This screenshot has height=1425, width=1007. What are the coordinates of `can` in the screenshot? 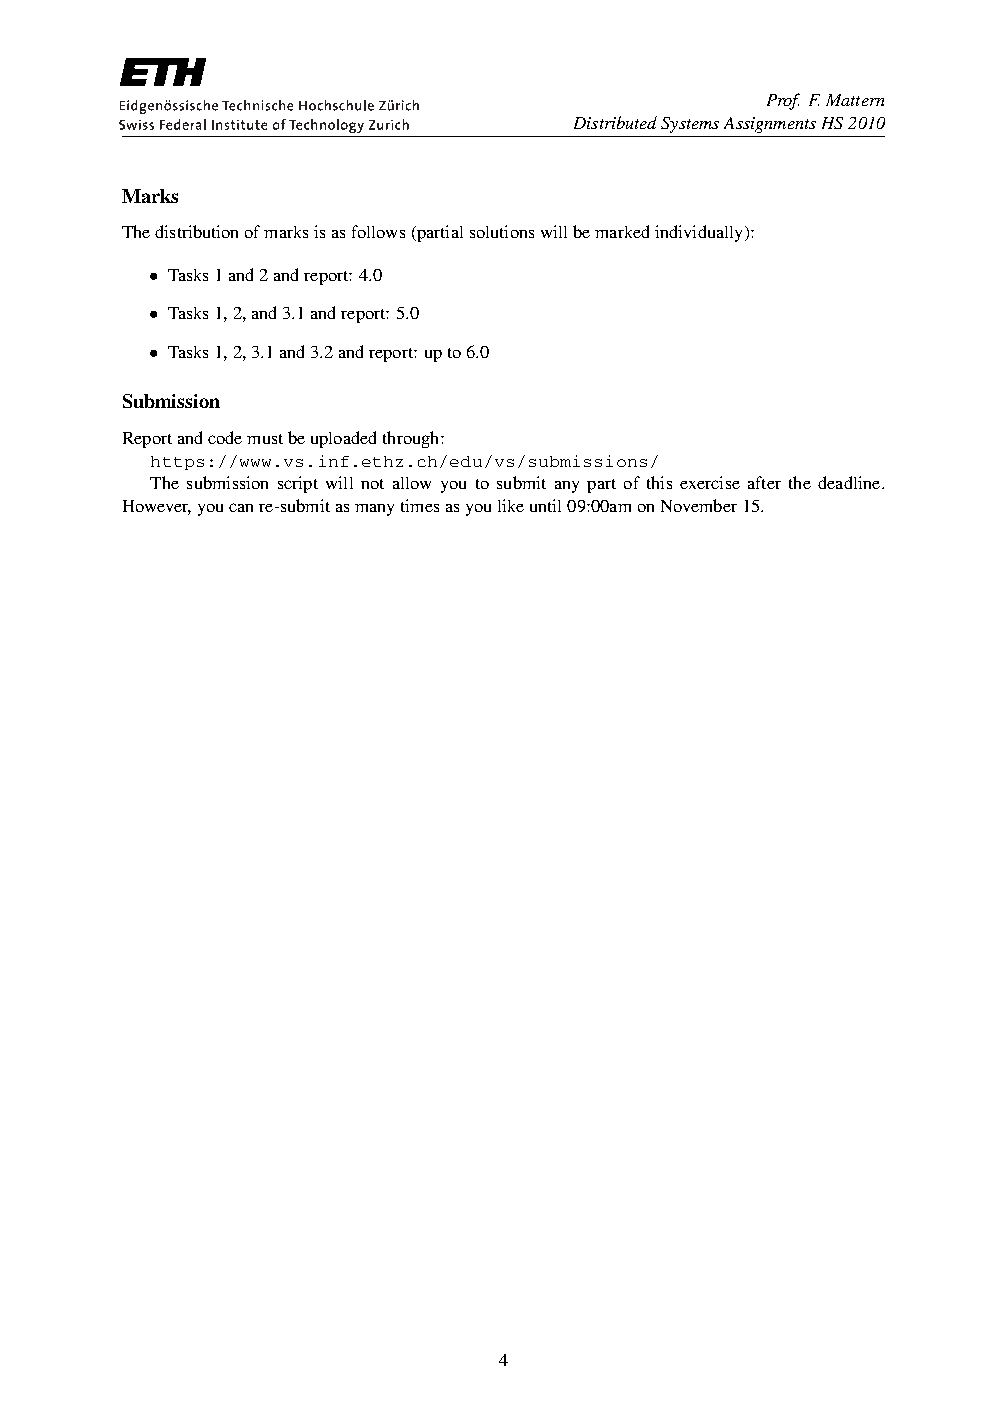 It's located at (241, 507).
